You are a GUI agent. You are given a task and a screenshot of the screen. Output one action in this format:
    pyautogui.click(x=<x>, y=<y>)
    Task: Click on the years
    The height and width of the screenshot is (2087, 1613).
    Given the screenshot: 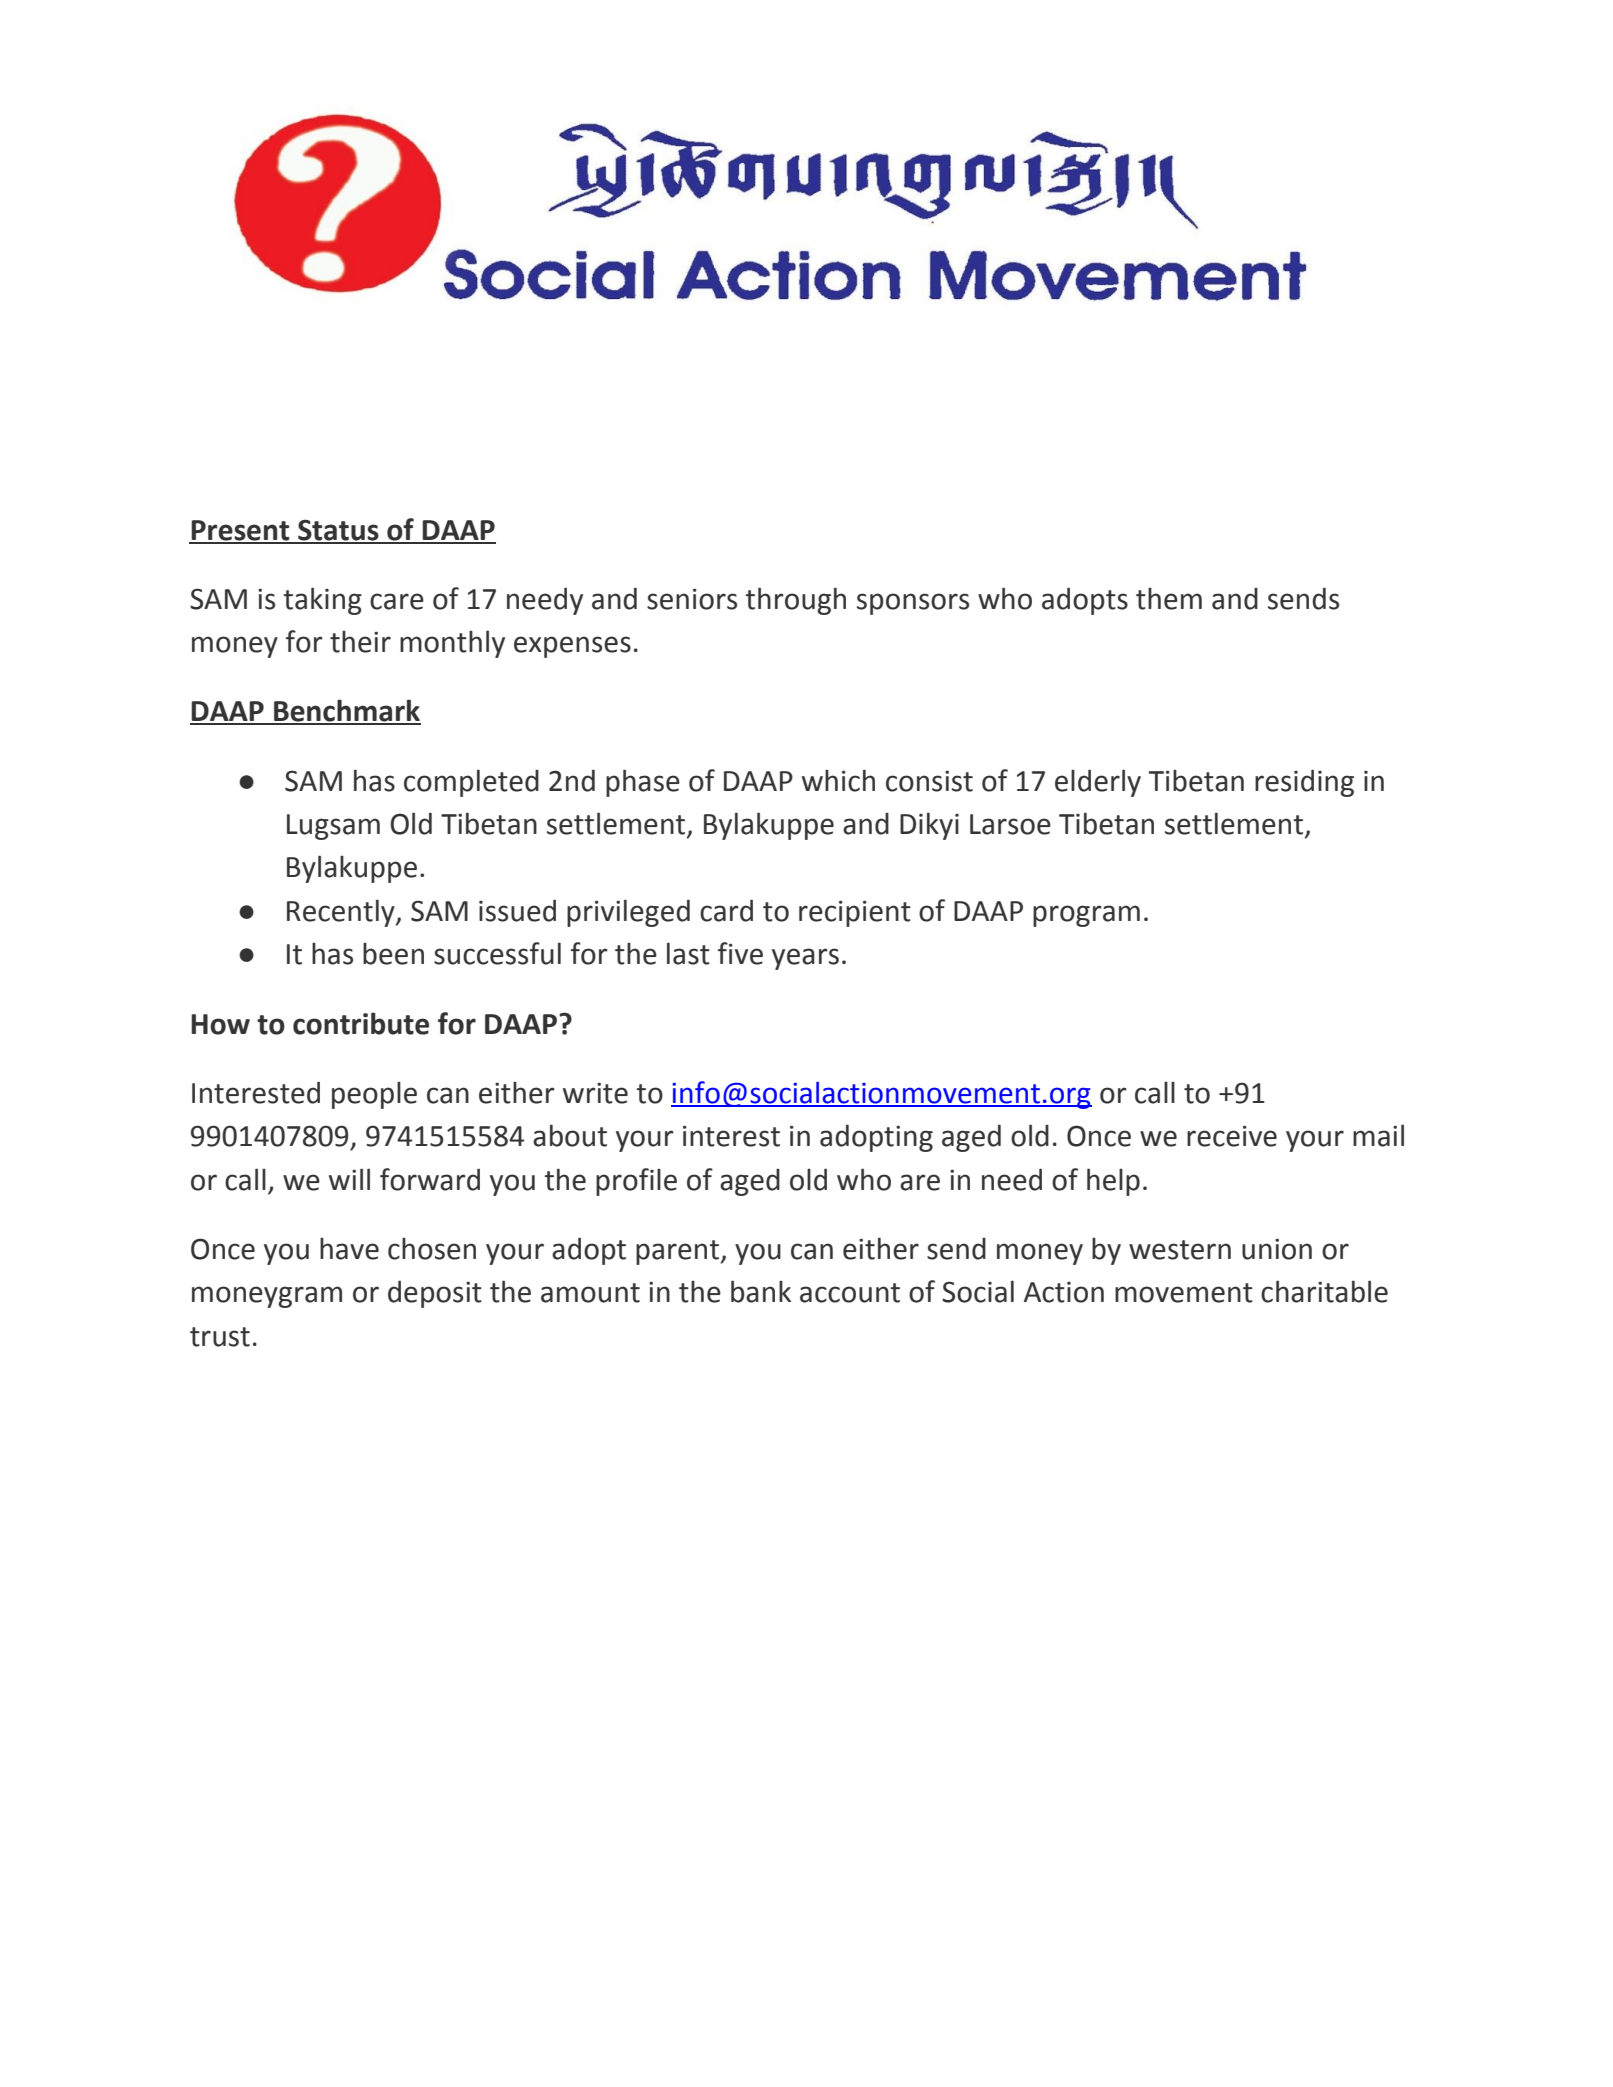 What is the action you would take?
    pyautogui.click(x=805, y=959)
